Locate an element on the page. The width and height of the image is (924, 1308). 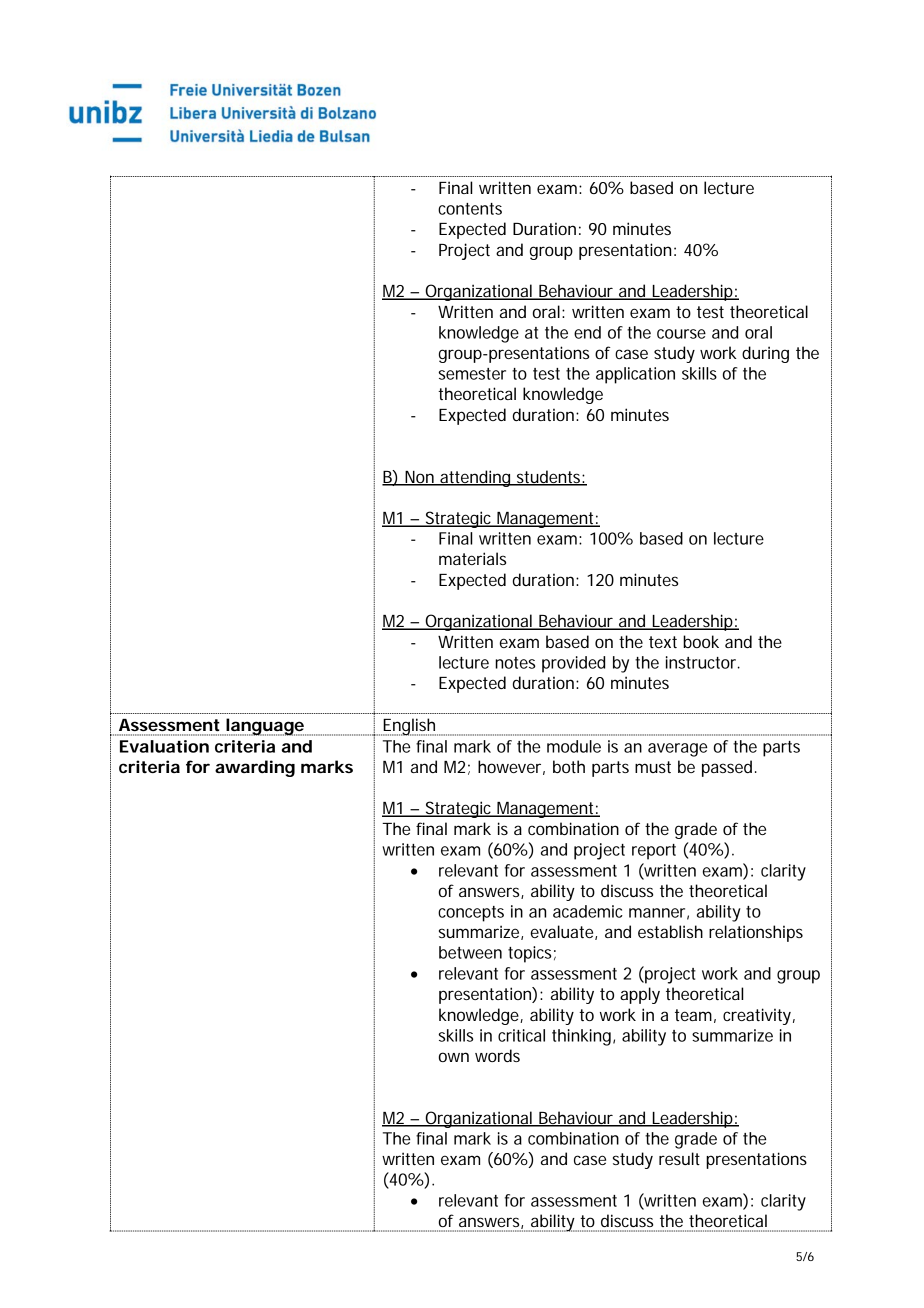
own is located at coordinates (454, 1057).
